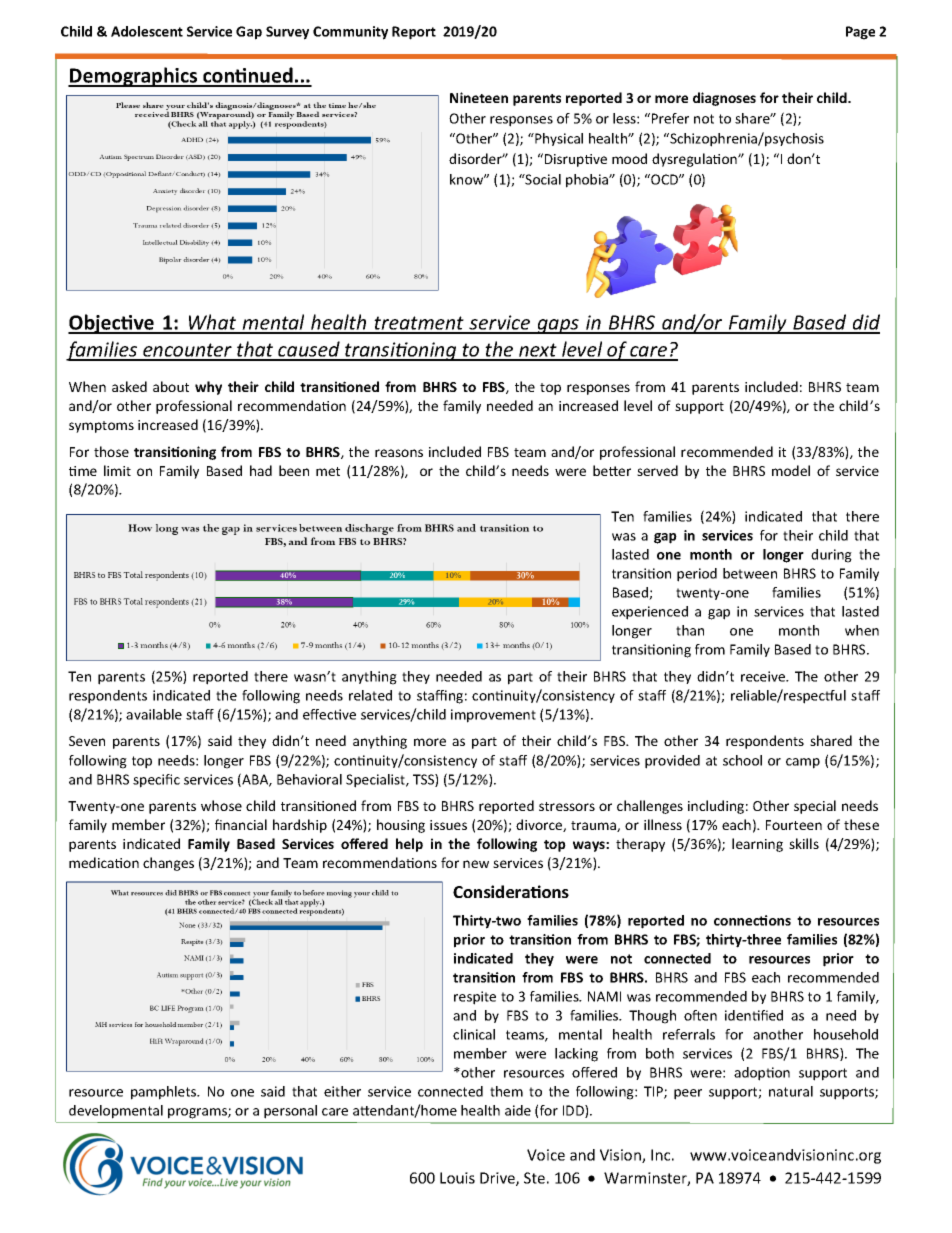 This image has height=1233, width=952. I want to click on Nineteen, so click(479, 97).
